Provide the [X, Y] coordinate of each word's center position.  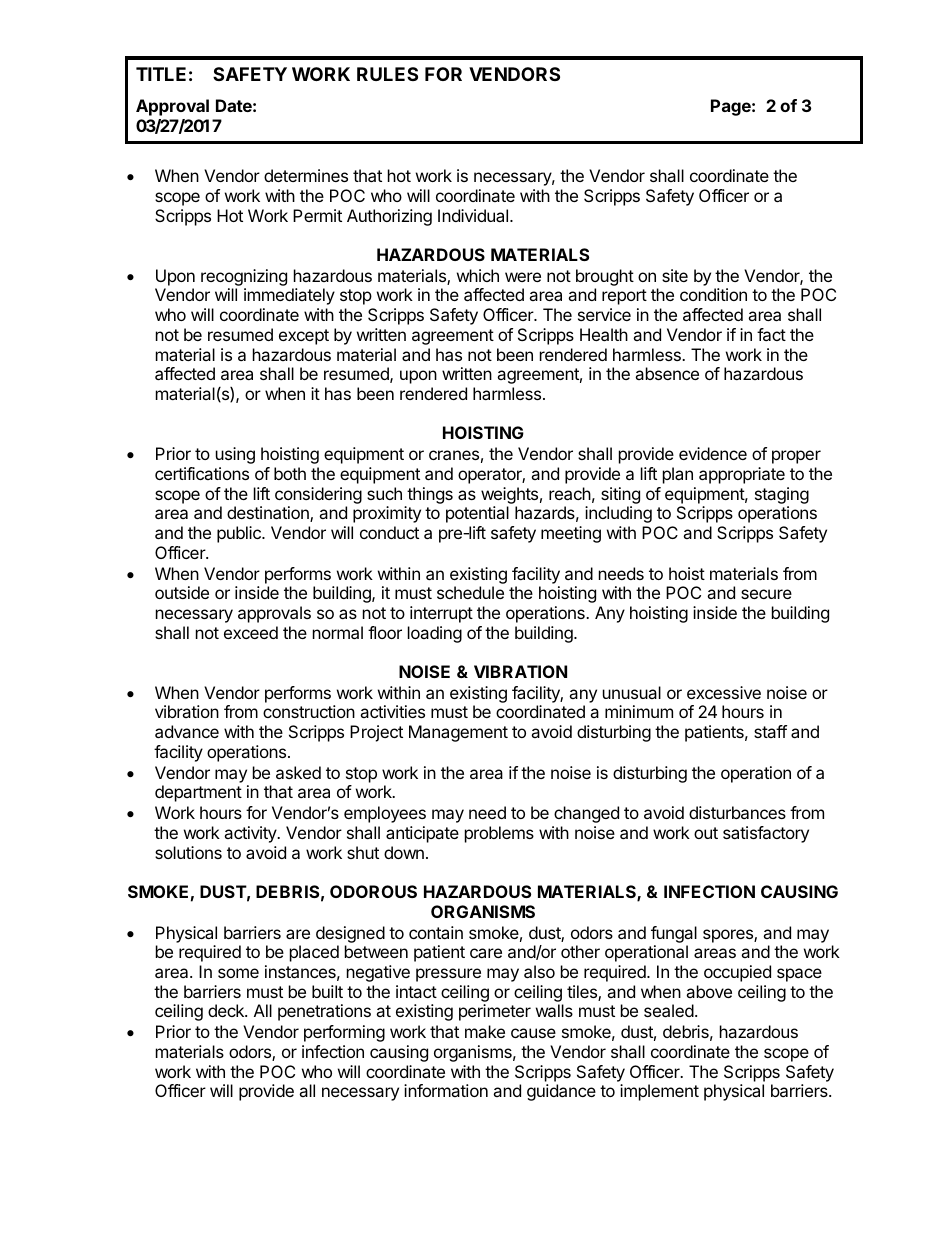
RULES [387, 74]
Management [458, 733]
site [675, 275]
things [430, 495]
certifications [202, 473]
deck [227, 1010]
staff [770, 731]
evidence [713, 453]
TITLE [161, 74]
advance [187, 731]
